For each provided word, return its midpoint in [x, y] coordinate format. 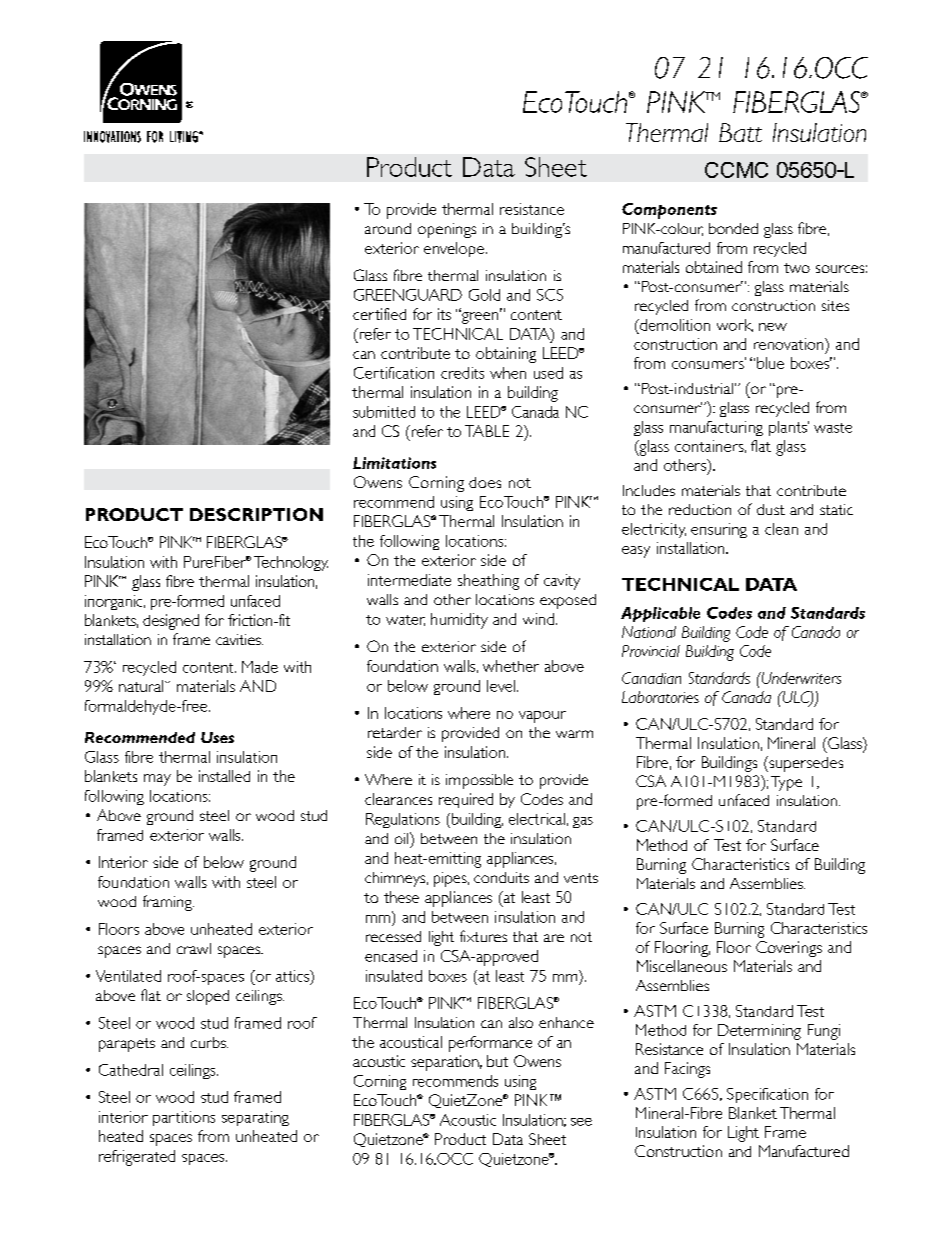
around [388, 228]
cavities [239, 639]
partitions [184, 1118]
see [581, 1122]
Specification [767, 1095]
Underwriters [800, 678]
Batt [740, 132]
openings [447, 230]
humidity [459, 621]
